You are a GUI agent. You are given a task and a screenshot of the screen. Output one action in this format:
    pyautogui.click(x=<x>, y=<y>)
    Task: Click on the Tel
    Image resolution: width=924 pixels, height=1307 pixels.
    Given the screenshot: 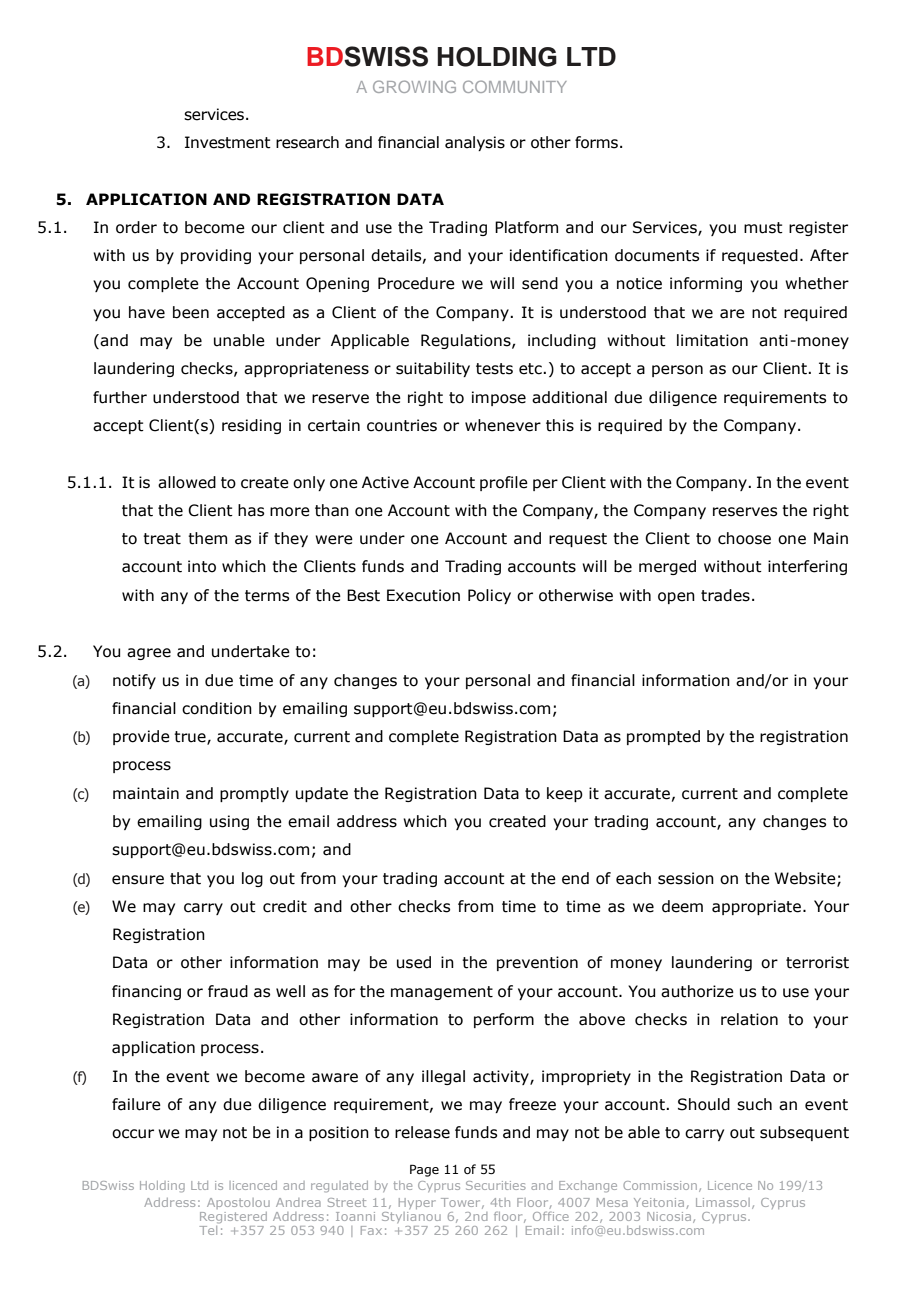 What is the action you would take?
    pyautogui.click(x=208, y=1230)
